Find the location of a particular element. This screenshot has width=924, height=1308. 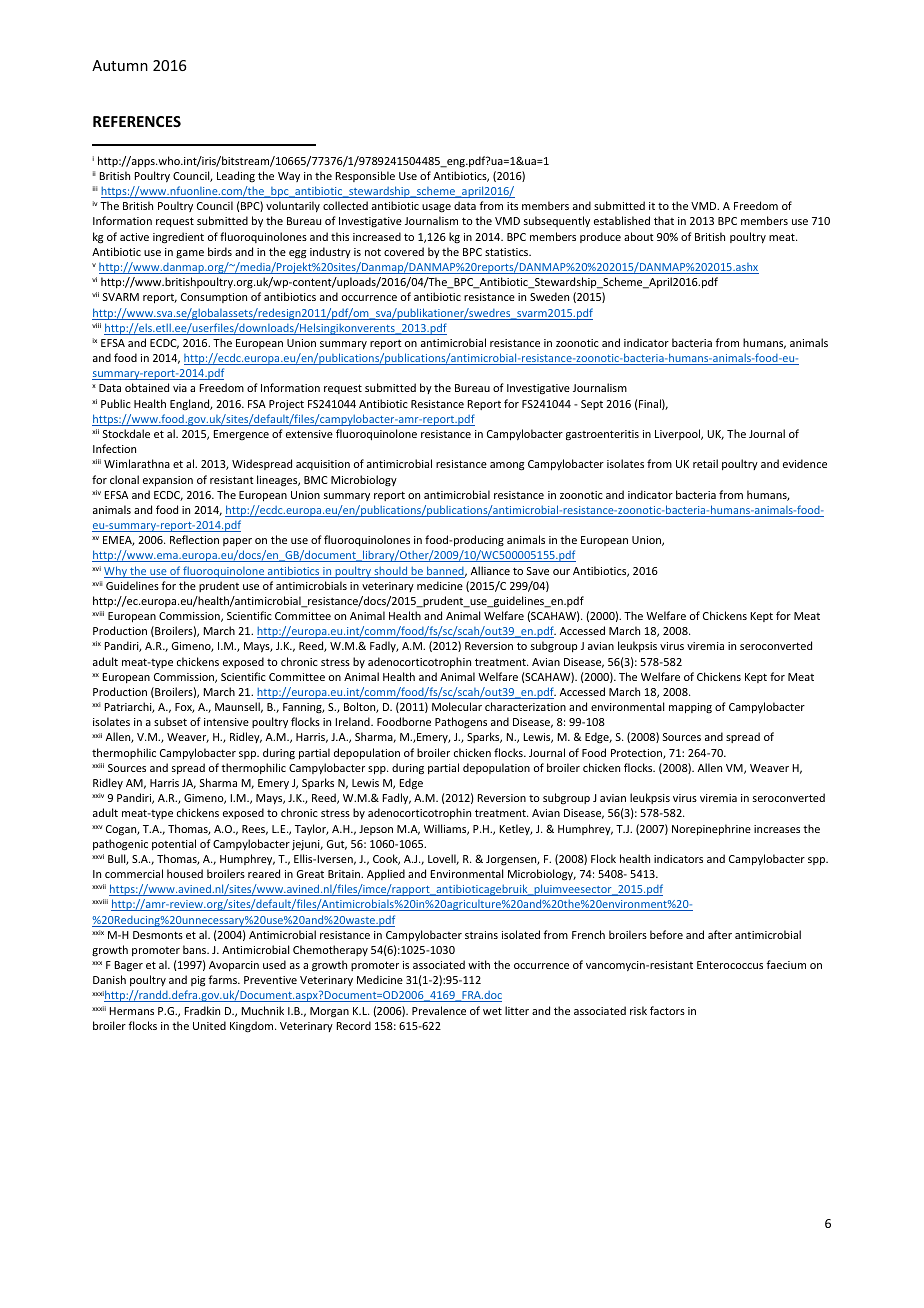

Alliance is located at coordinates (490, 570).
